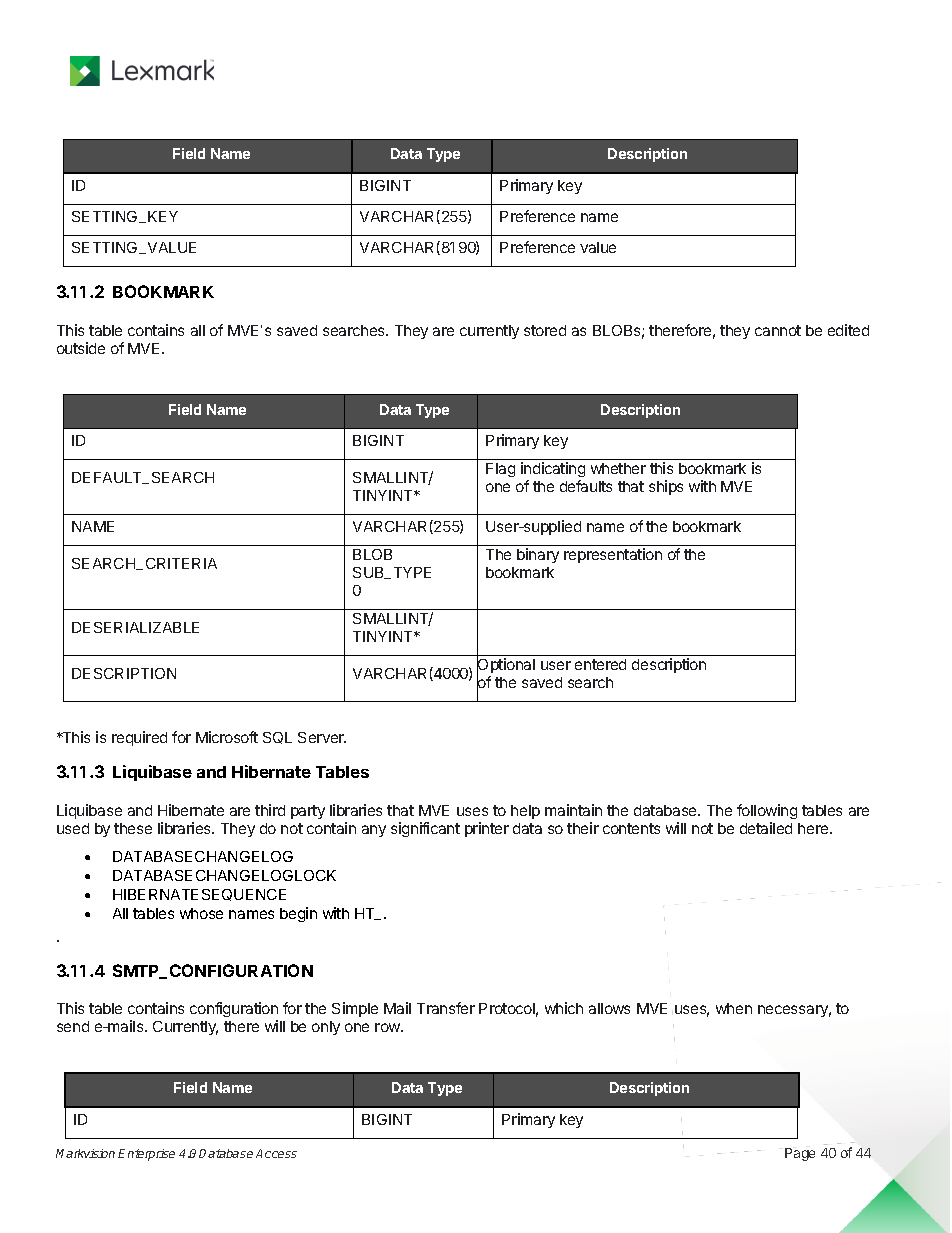 The image size is (952, 1233). I want to click on Access, so click(276, 1153).
